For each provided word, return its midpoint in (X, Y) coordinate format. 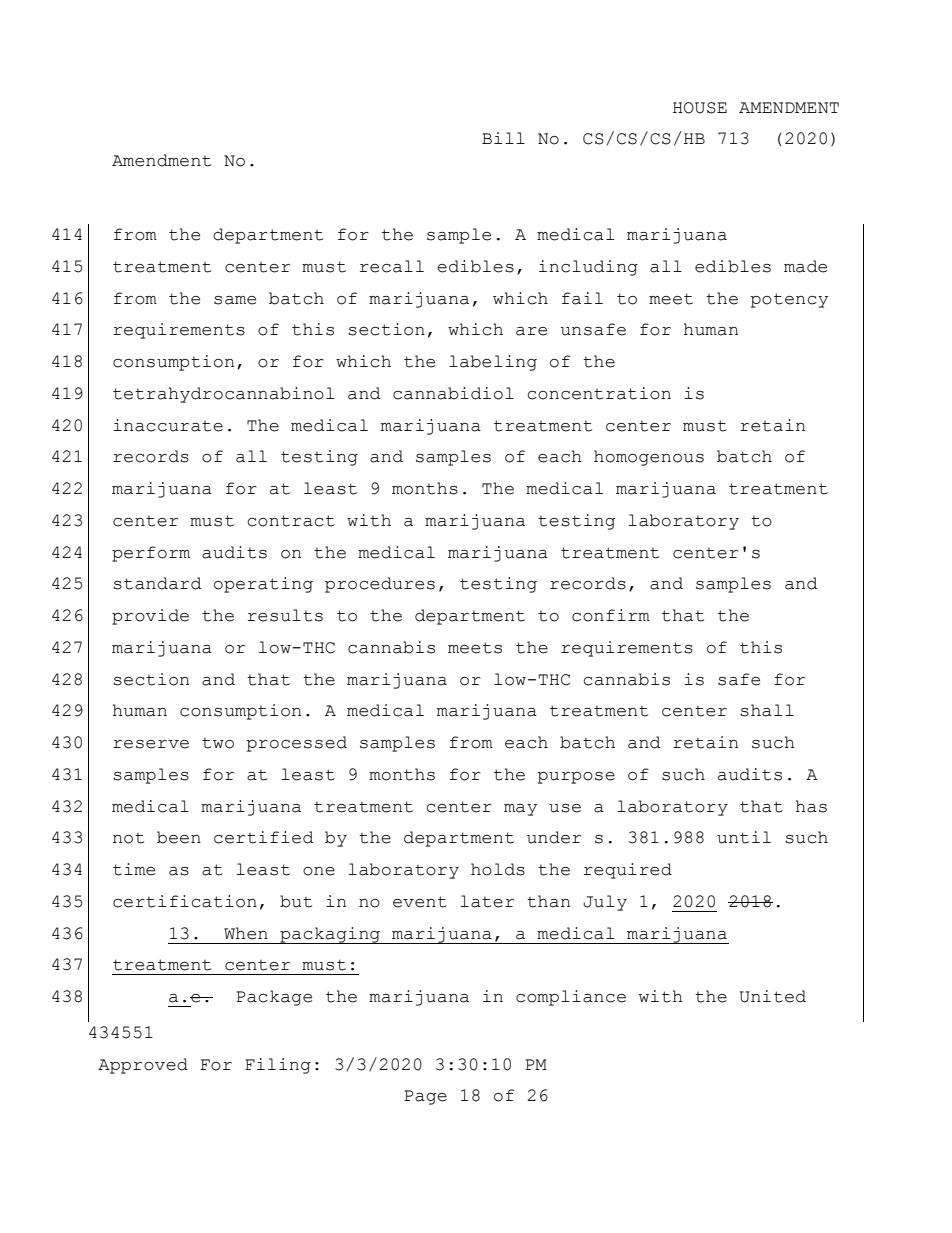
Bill (503, 138)
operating (263, 585)
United (773, 996)
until (744, 837)
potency (789, 300)
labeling (493, 363)
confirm (611, 615)
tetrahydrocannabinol (223, 395)
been (179, 837)
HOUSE (700, 108)
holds (498, 869)
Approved (143, 1066)
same (235, 300)
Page (425, 1097)
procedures (380, 585)
